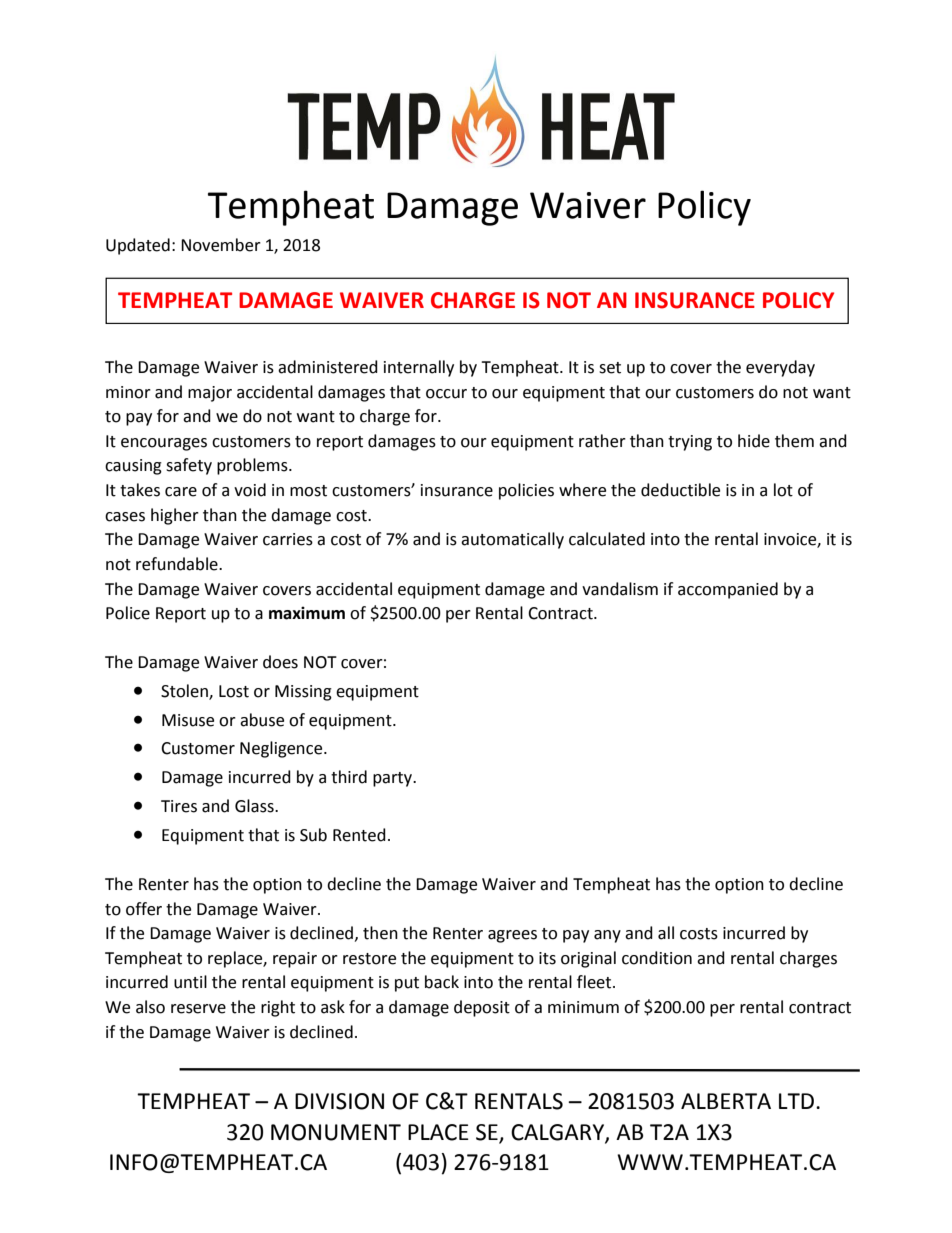 The image size is (952, 1233). Describe the element at coordinates (419, 368) in the screenshot. I see `internally` at that location.
